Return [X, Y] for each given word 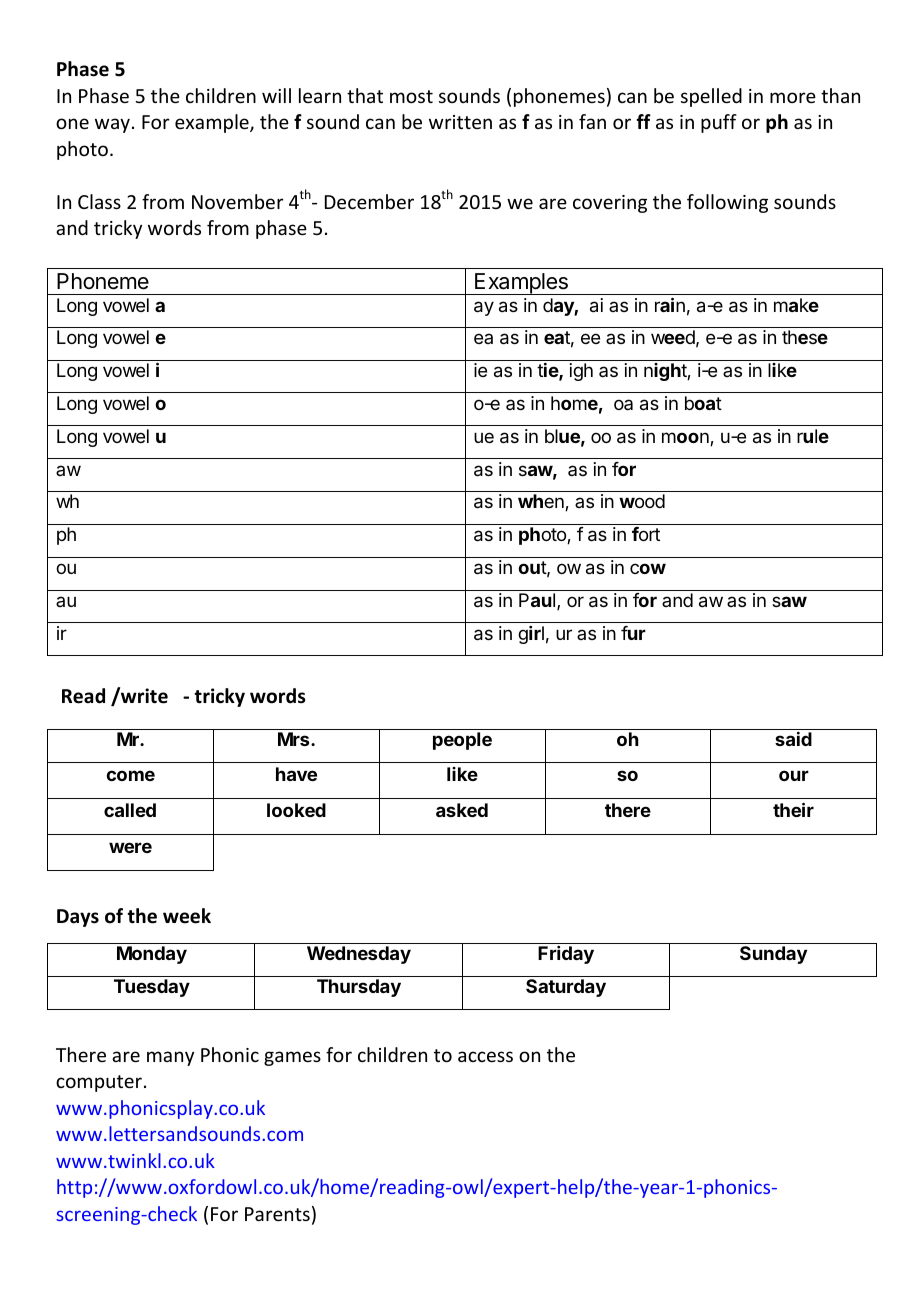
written [460, 122]
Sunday [773, 955]
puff [719, 123]
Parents [277, 1214]
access [485, 1056]
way [112, 125]
